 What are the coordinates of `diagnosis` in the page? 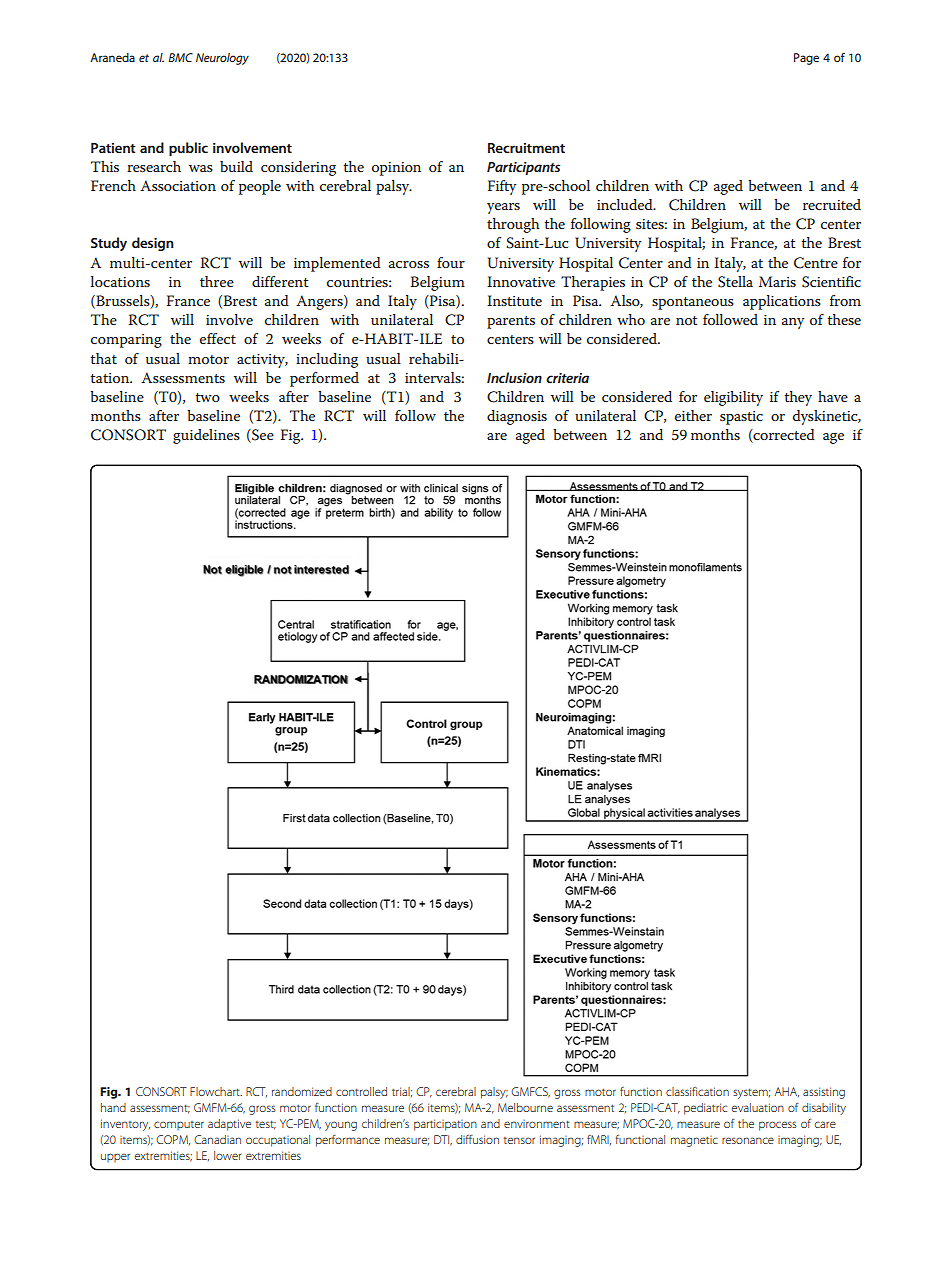 It's located at (517, 417).
